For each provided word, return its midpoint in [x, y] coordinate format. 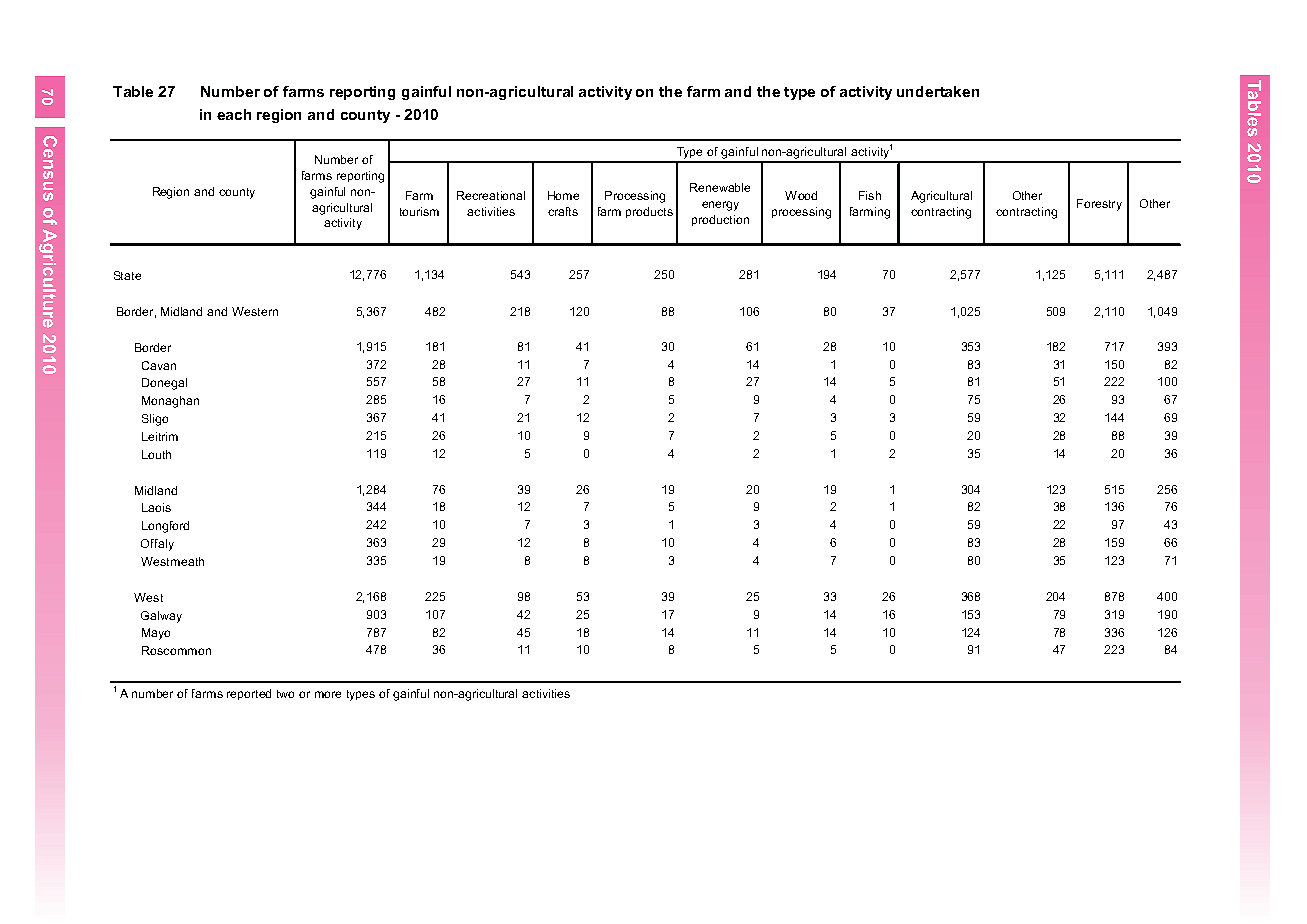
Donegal [164, 384]
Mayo [156, 634]
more [328, 694]
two [285, 694]
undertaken [938, 91]
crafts [563, 211]
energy [720, 206]
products [649, 212]
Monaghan [170, 402]
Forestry [1099, 205]
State [127, 275]
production [720, 220]
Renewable [720, 187]
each [234, 114]
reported [249, 694]
